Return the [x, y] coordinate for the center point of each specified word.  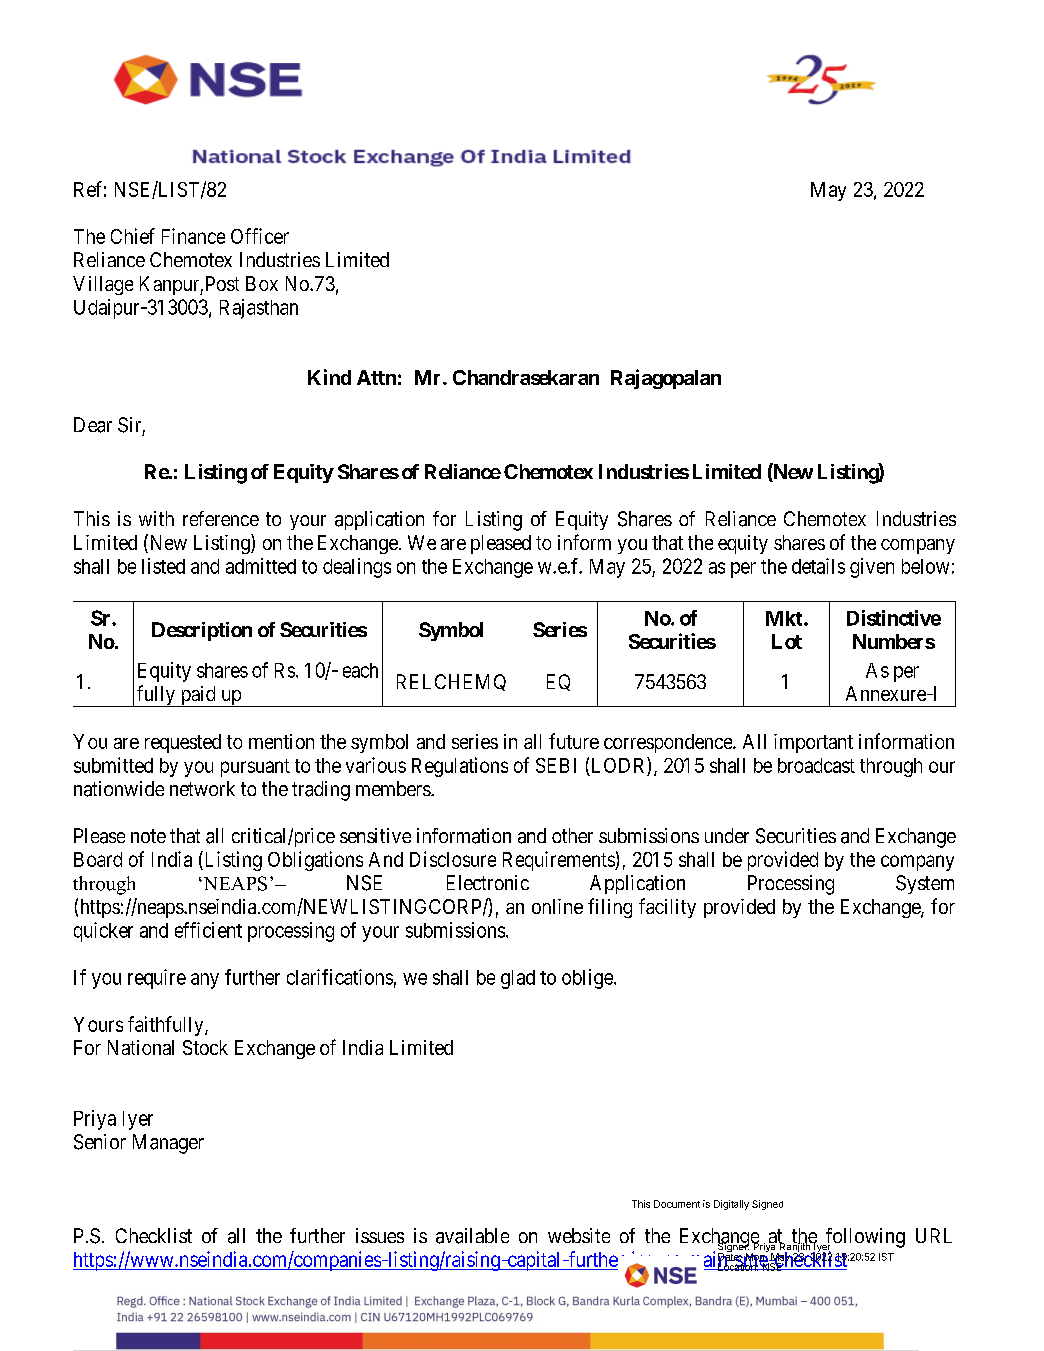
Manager [168, 1144]
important [813, 743]
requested [183, 743]
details [818, 566]
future [574, 741]
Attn [376, 377]
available [472, 1236]
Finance [193, 236]
